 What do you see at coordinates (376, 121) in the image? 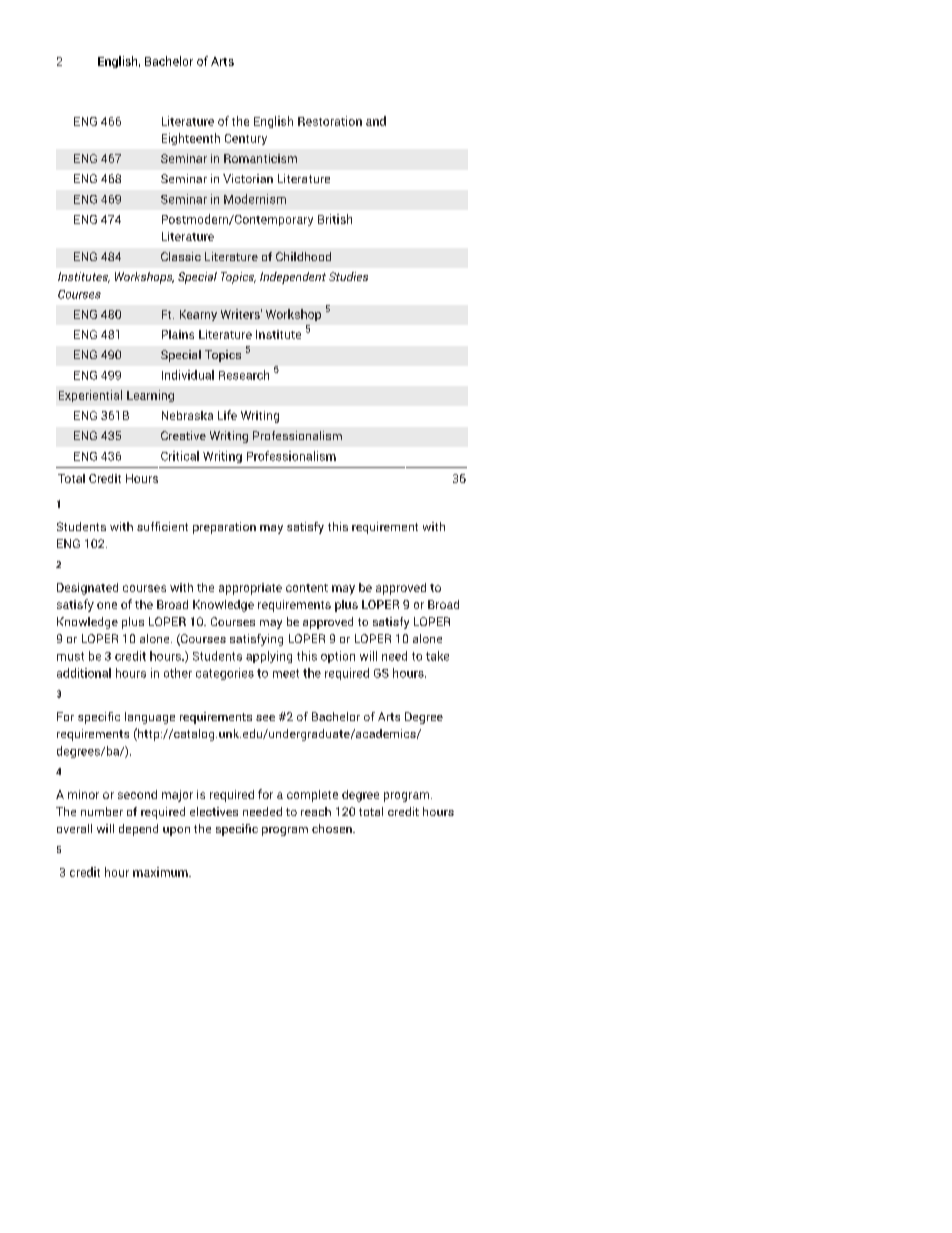
I see `and` at bounding box center [376, 121].
